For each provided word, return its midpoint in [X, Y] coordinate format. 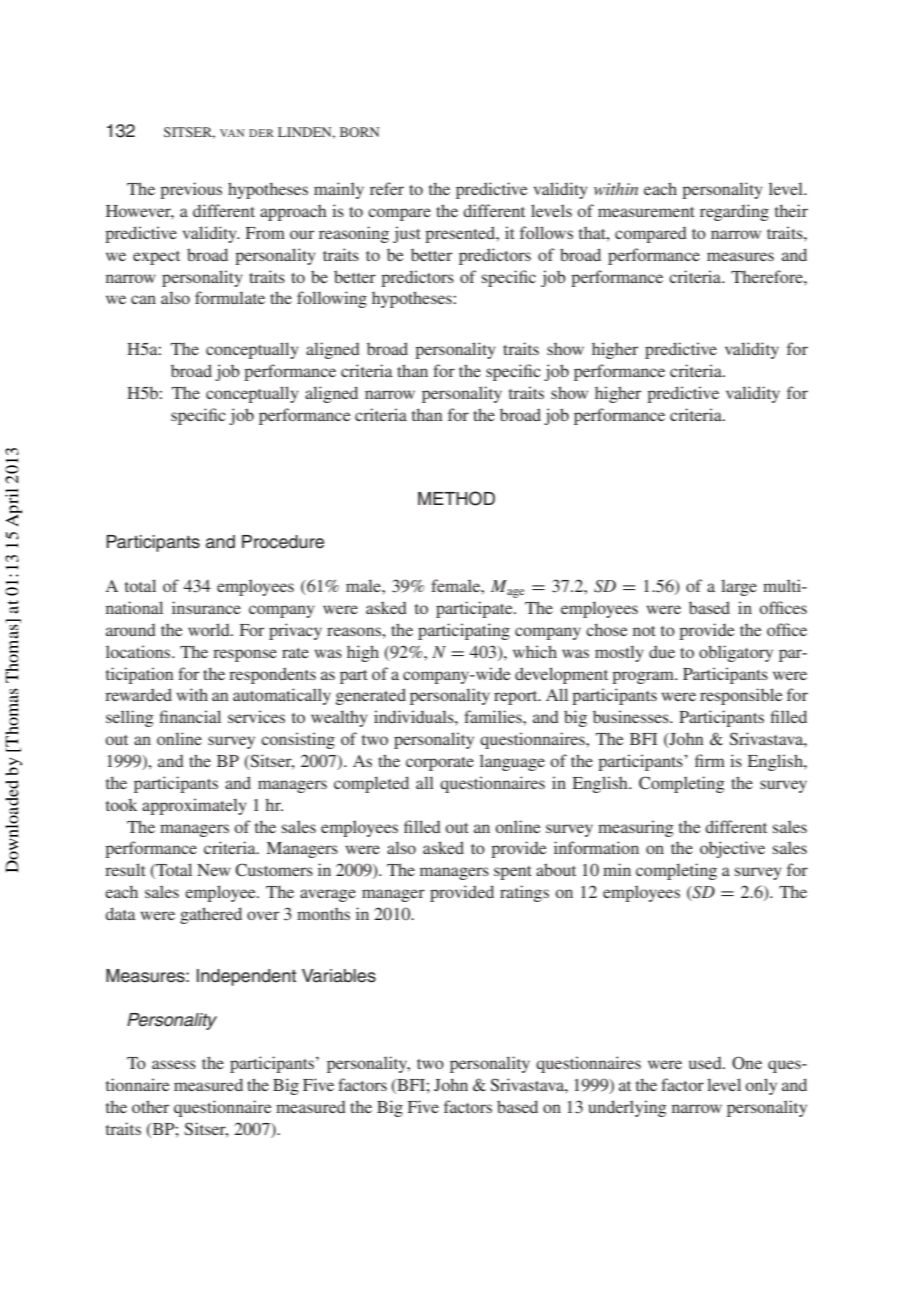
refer [387, 188]
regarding [734, 212]
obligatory [736, 653]
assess [174, 1064]
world [210, 629]
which [535, 651]
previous [191, 190]
